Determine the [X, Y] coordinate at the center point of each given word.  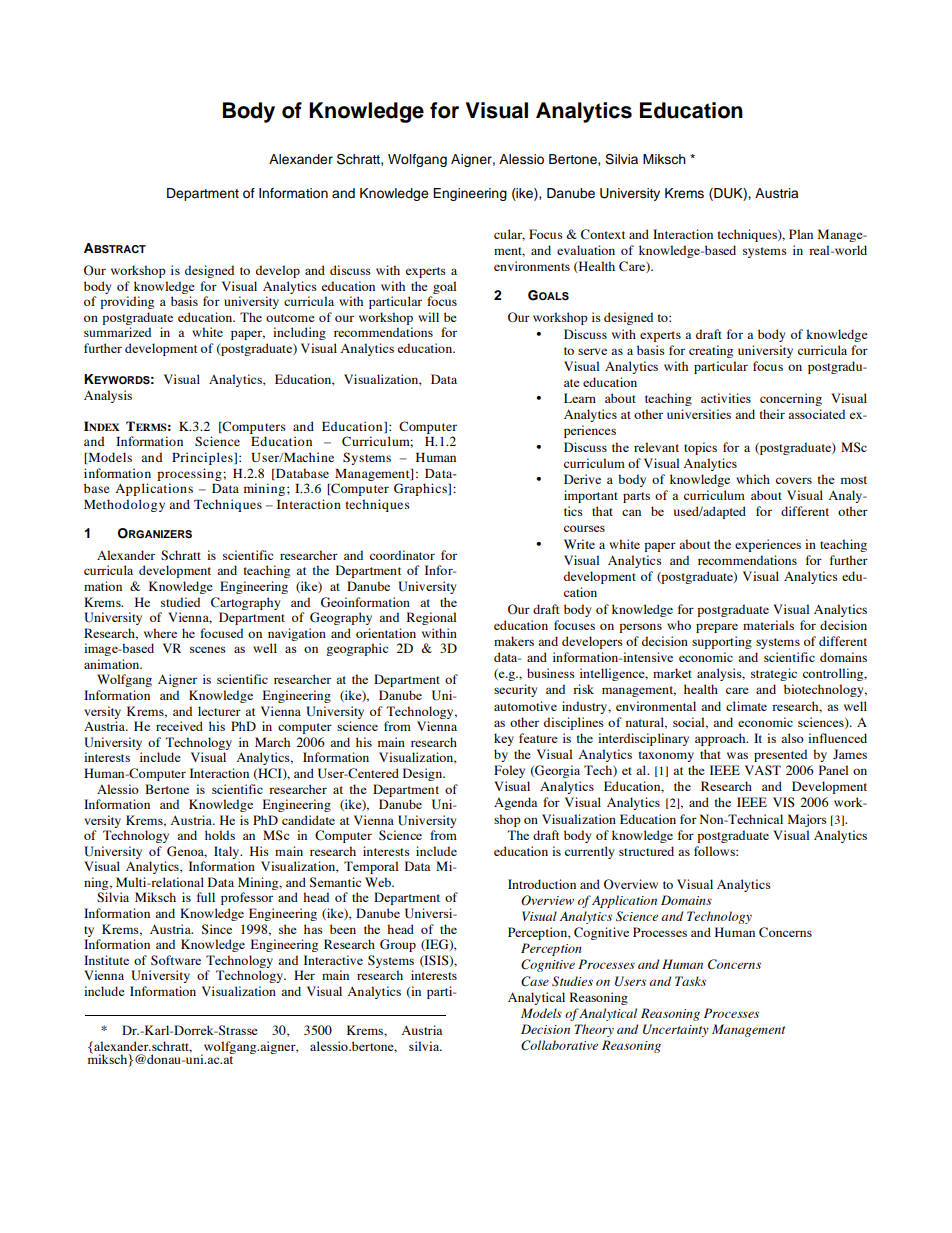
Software [176, 960]
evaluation [586, 250]
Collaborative [559, 1045]
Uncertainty [676, 1030]
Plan [801, 234]
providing [127, 302]
